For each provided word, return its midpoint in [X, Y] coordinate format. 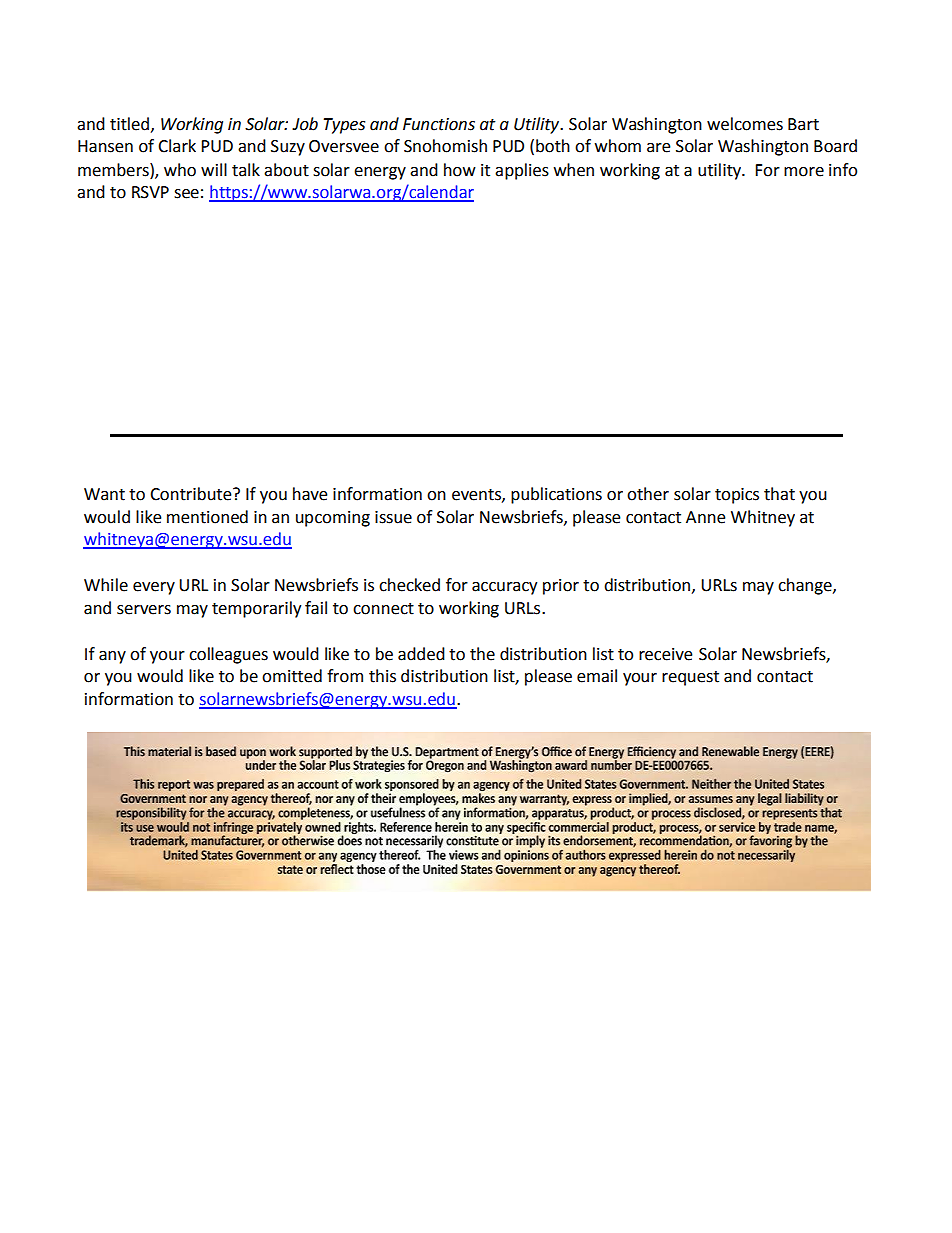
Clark [177, 146]
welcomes [745, 124]
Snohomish [445, 146]
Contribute [192, 494]
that [779, 494]
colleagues [228, 655]
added [421, 654]
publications [556, 495]
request [690, 678]
